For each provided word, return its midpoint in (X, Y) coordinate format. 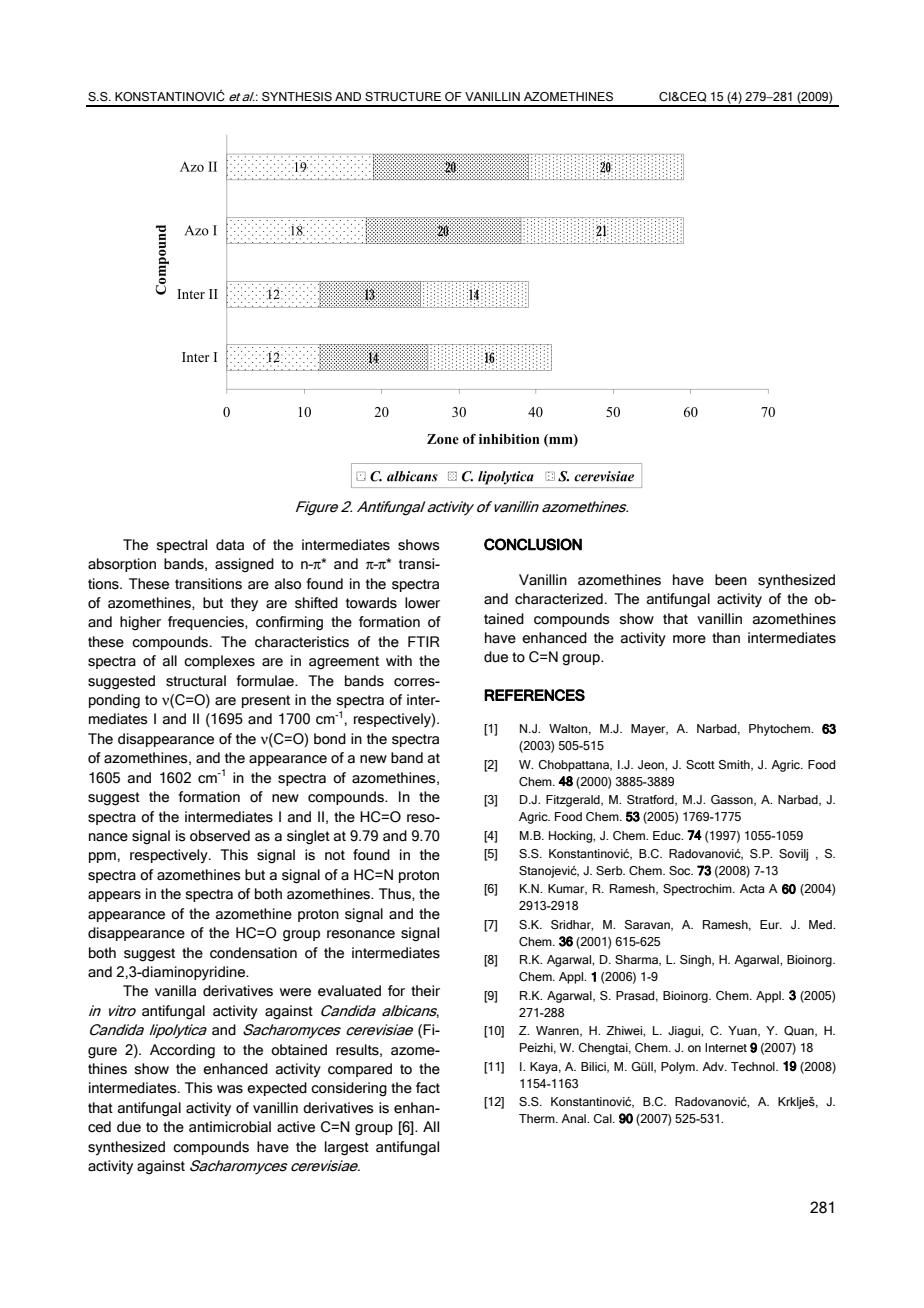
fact (428, 1088)
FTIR (424, 641)
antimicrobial (230, 1127)
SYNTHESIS (297, 96)
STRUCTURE (403, 96)
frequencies (207, 623)
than (726, 638)
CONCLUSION (533, 544)
